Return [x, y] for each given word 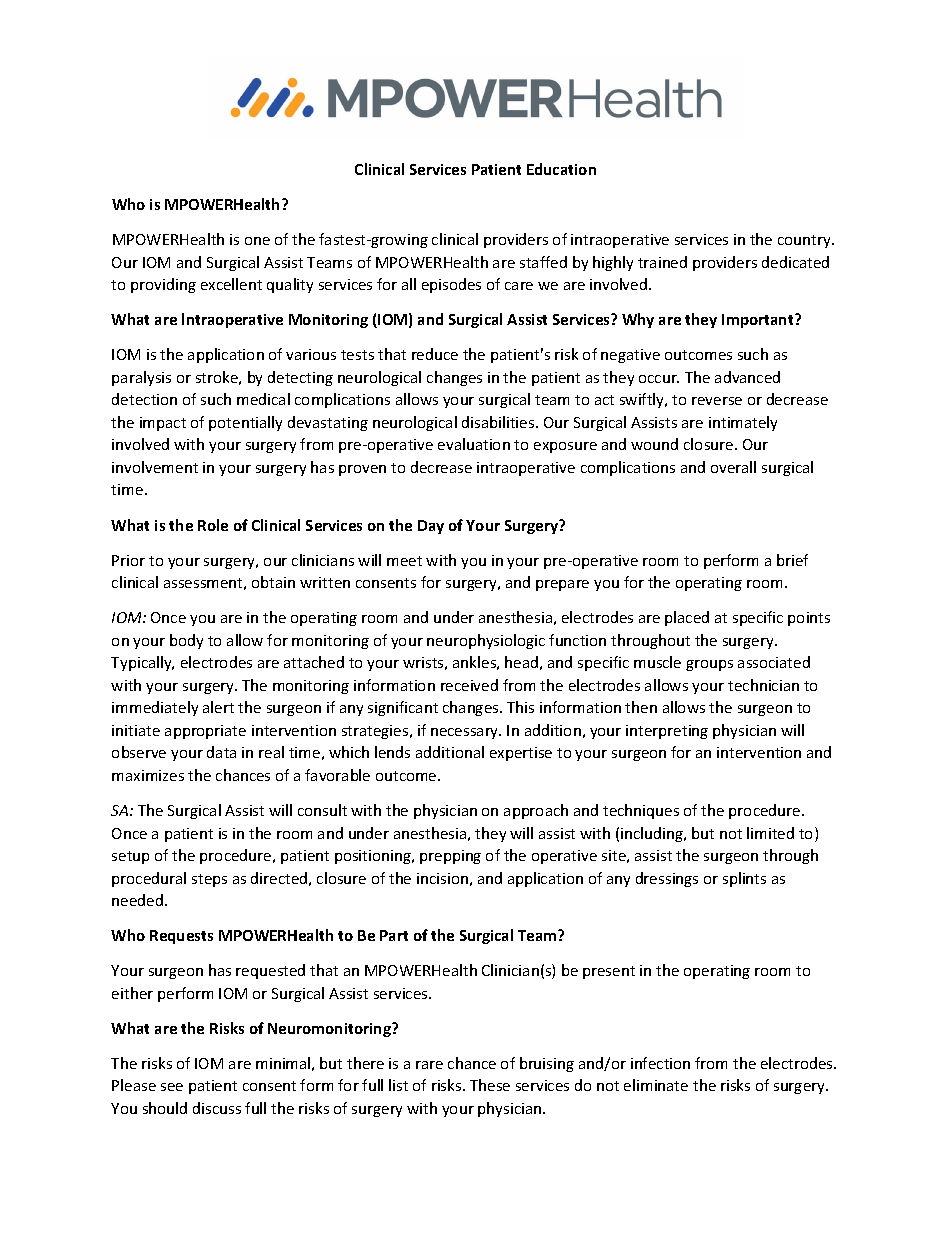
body [186, 641]
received [469, 685]
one [257, 241]
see [172, 1087]
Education [561, 169]
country [805, 241]
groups [709, 665]
